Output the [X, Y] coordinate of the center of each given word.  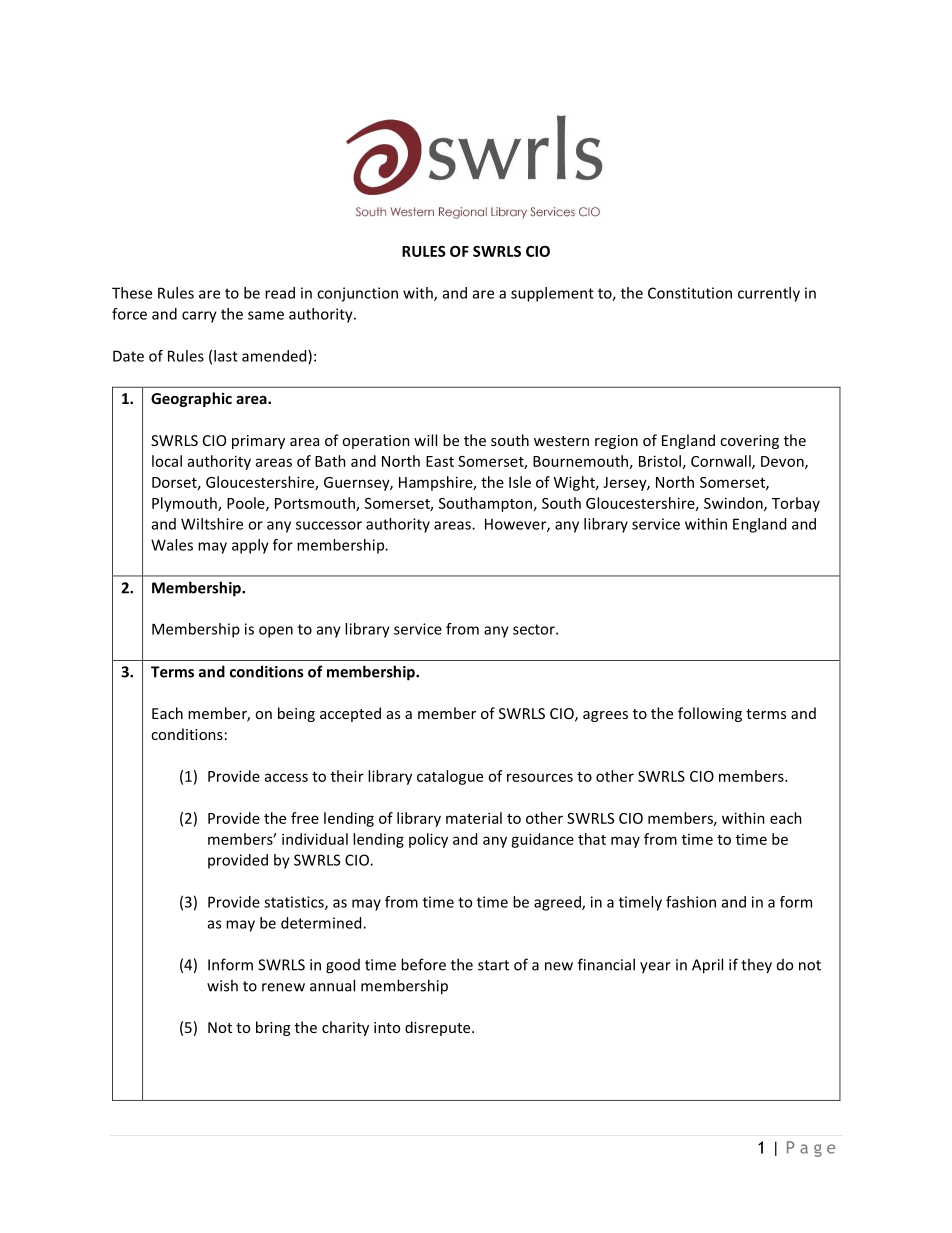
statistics [295, 903]
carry [199, 317]
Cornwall [722, 462]
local [167, 461]
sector [535, 629]
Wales [172, 545]
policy [428, 840]
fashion [691, 902]
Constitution [690, 293]
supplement [552, 294]
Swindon [734, 504]
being [296, 714]
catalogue [450, 777]
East [440, 461]
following [710, 714]
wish [222, 985]
